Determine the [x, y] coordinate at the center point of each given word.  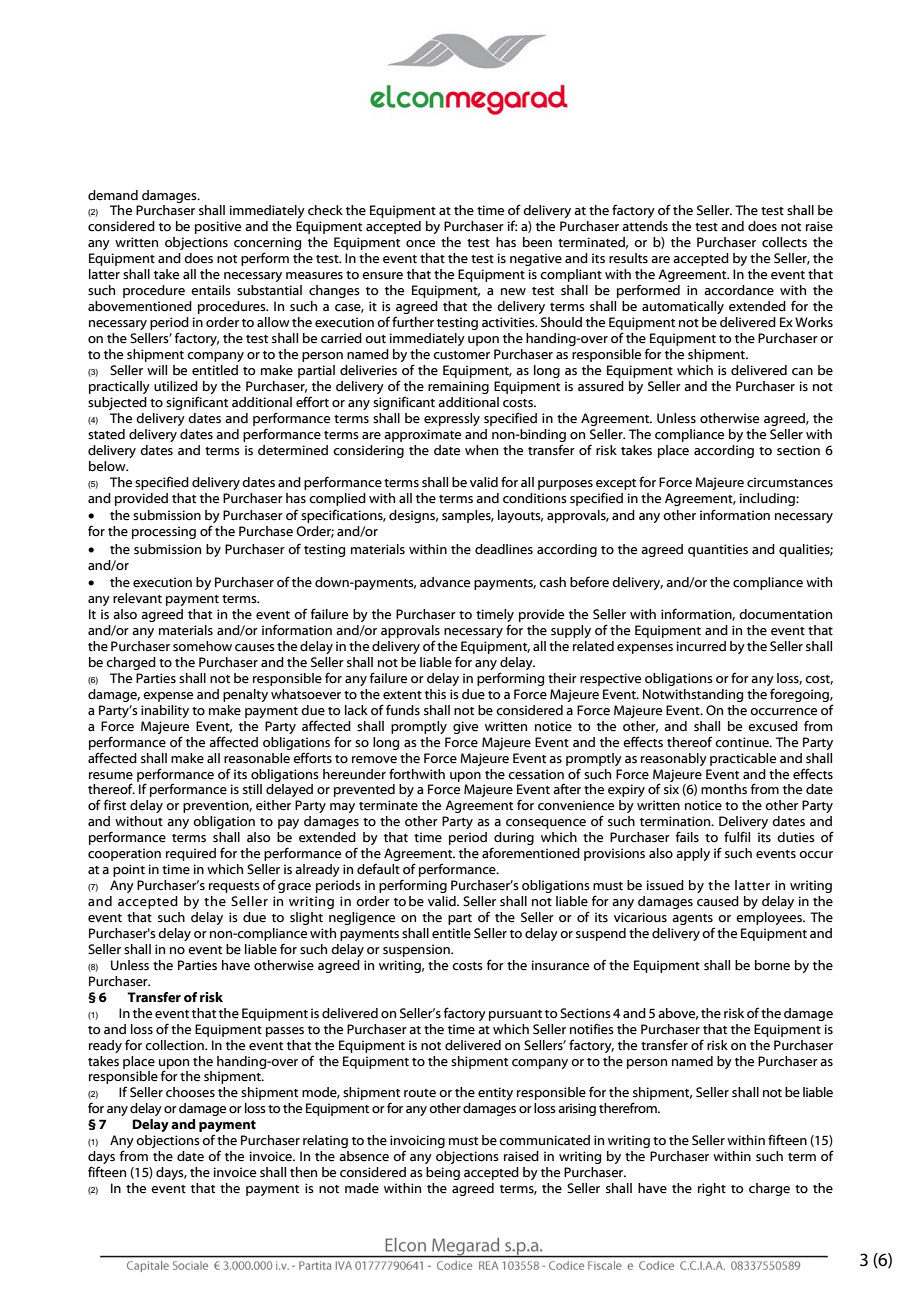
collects [784, 242]
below [108, 466]
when [481, 450]
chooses [190, 1092]
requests [234, 887]
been [537, 242]
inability [165, 711]
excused [773, 726]
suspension [417, 950]
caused [718, 901]
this [435, 694]
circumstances [790, 482]
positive [218, 227]
